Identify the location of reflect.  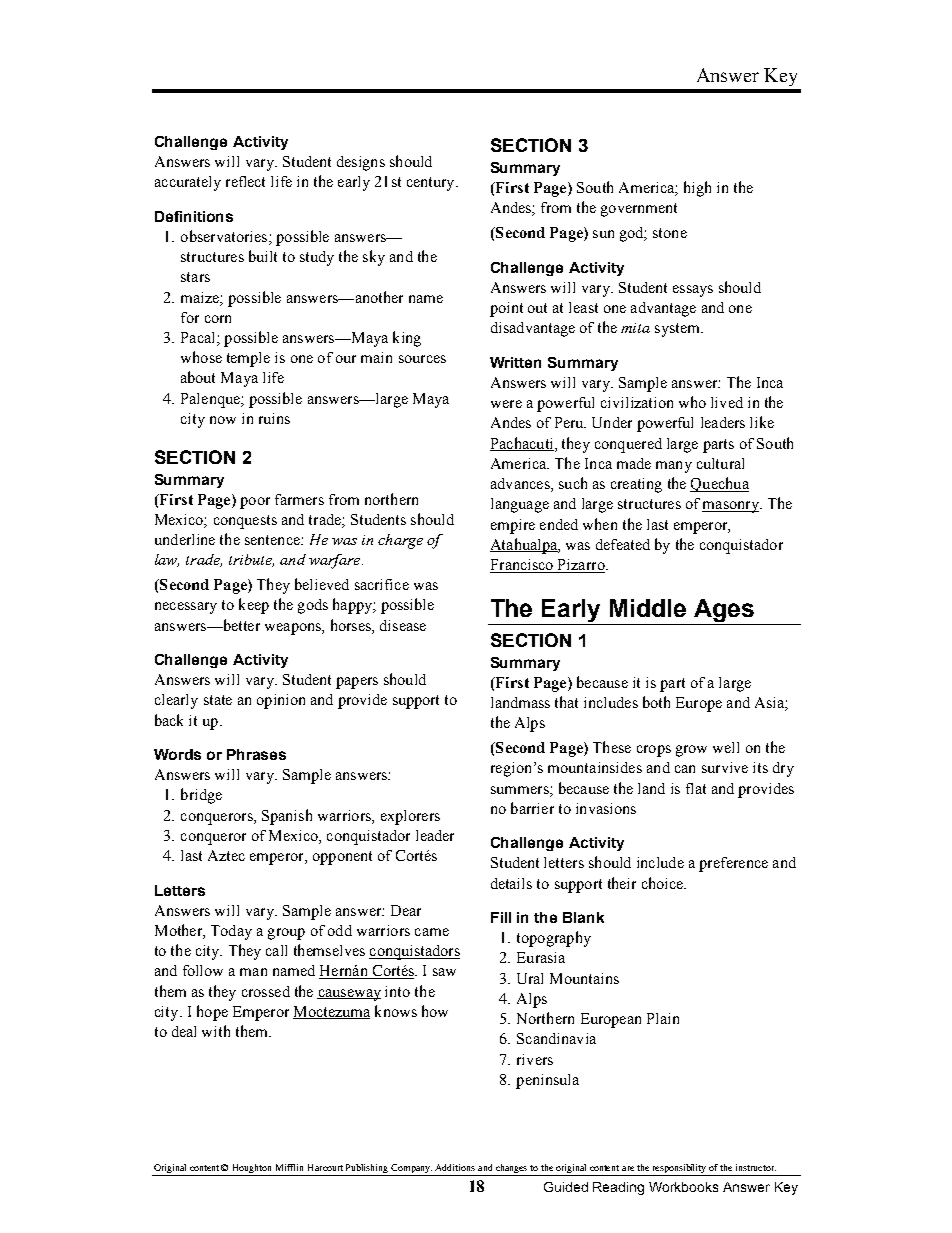
(245, 181).
